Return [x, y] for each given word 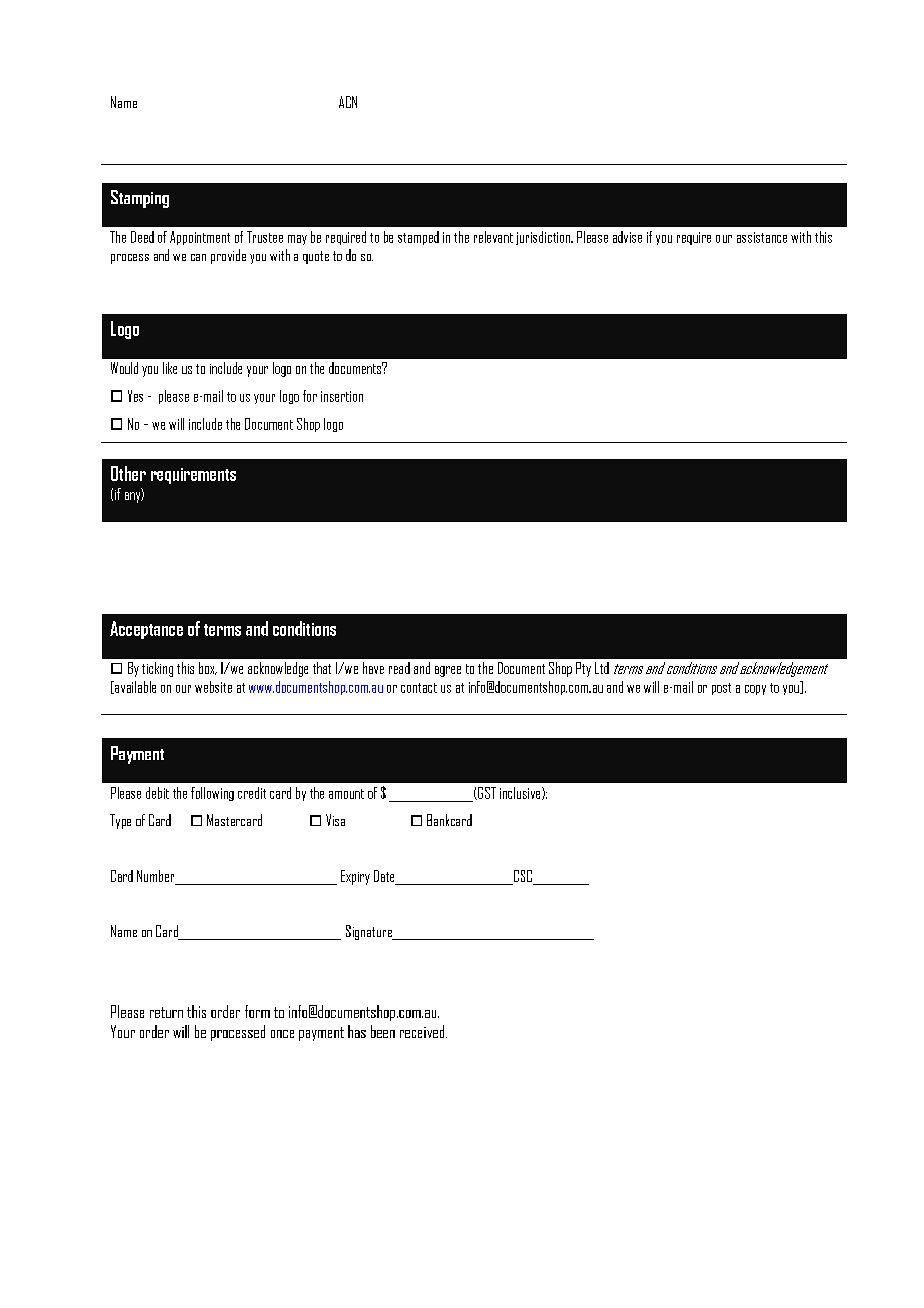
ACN [348, 102]
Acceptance [146, 630]
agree [448, 671]
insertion [342, 396]
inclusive [521, 793]
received [423, 1031]
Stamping [140, 199]
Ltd [602, 668]
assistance [762, 237]
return [166, 1012]
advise [627, 237]
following [212, 794]
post [721, 689]
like [170, 368]
